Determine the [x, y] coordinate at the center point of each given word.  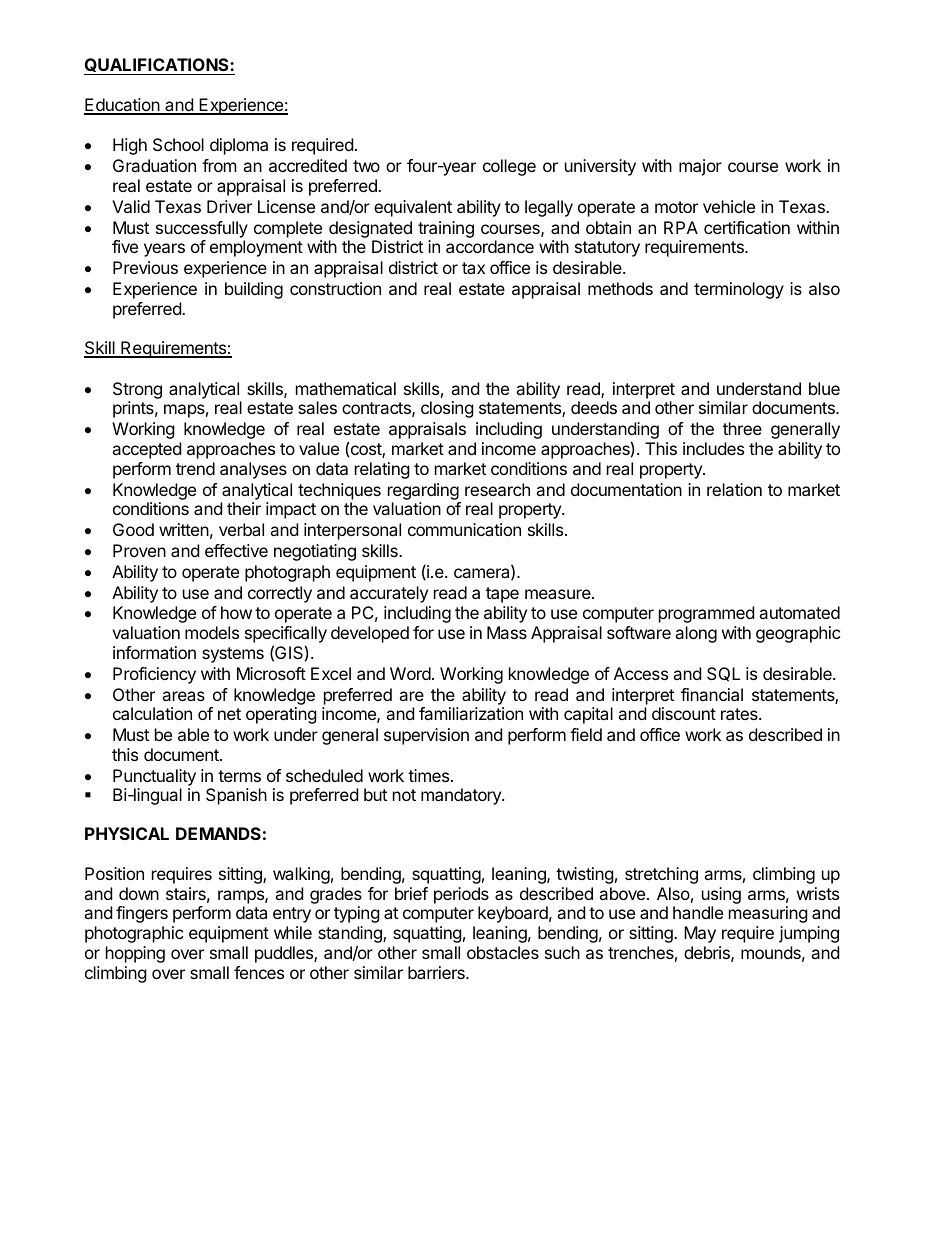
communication [464, 529]
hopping [135, 954]
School [178, 144]
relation [734, 489]
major [700, 167]
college [509, 167]
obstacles [503, 952]
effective [236, 550]
